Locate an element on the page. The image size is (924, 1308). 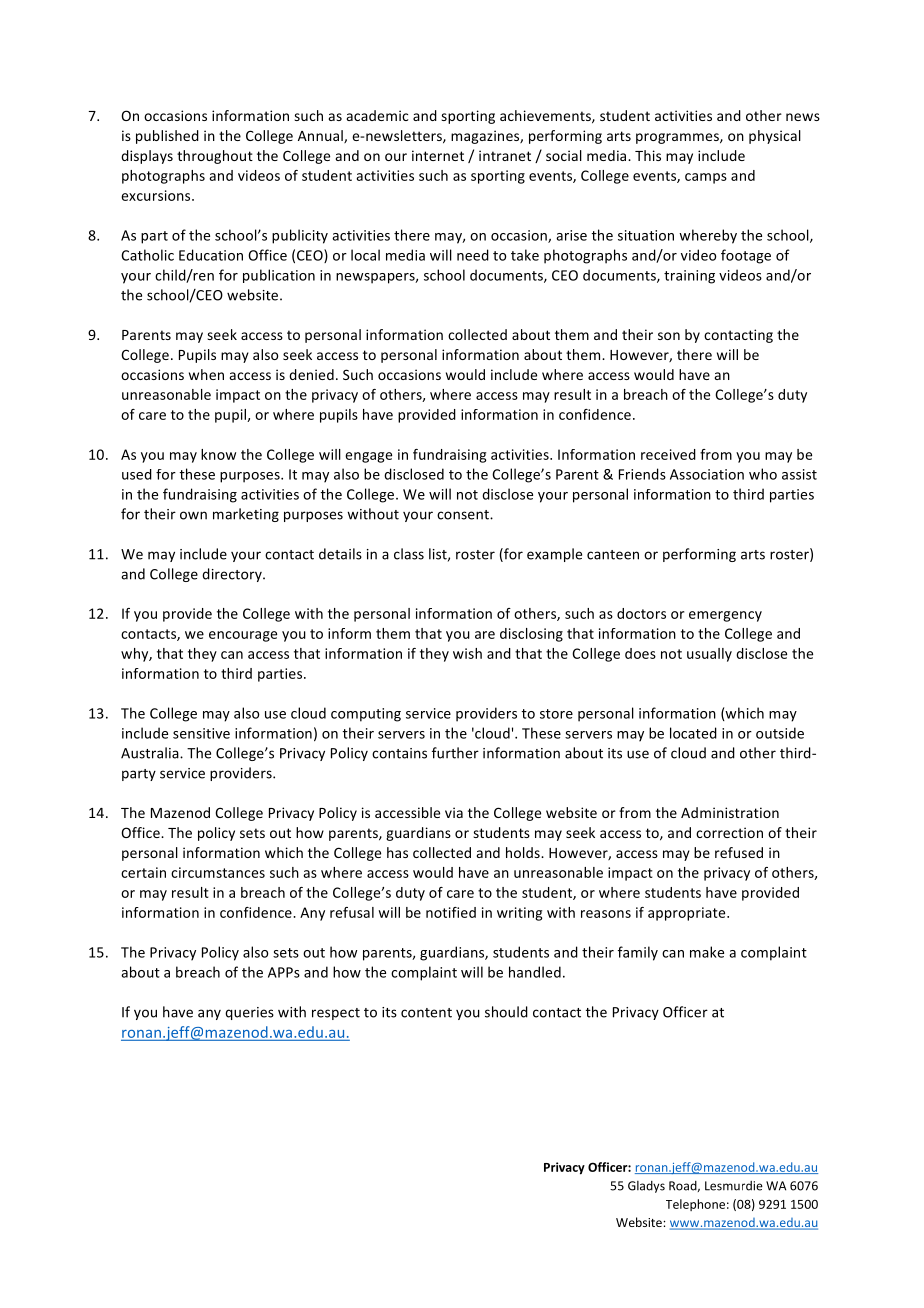
received is located at coordinates (668, 454).
